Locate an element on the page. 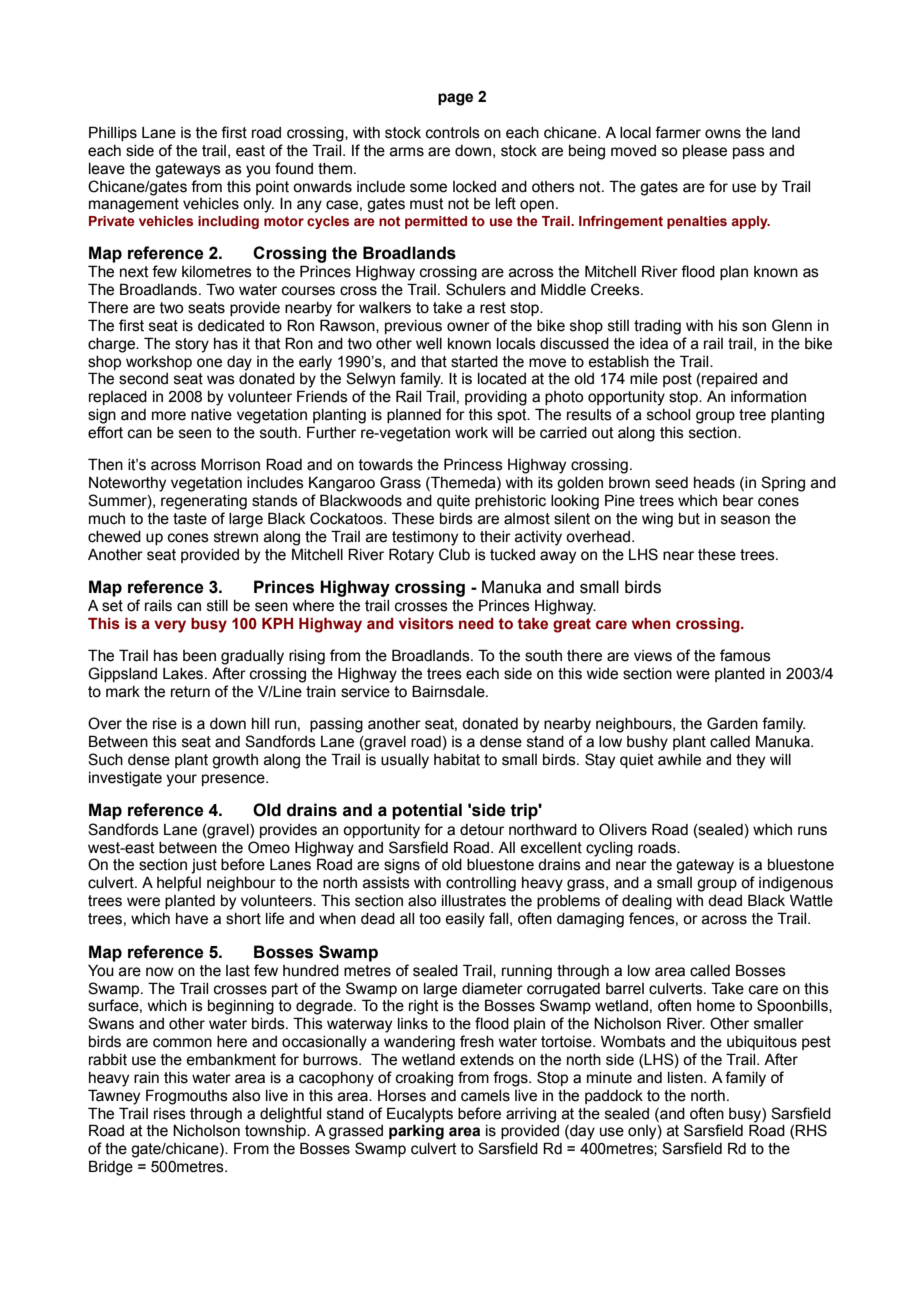  helpful is located at coordinates (179, 883).
